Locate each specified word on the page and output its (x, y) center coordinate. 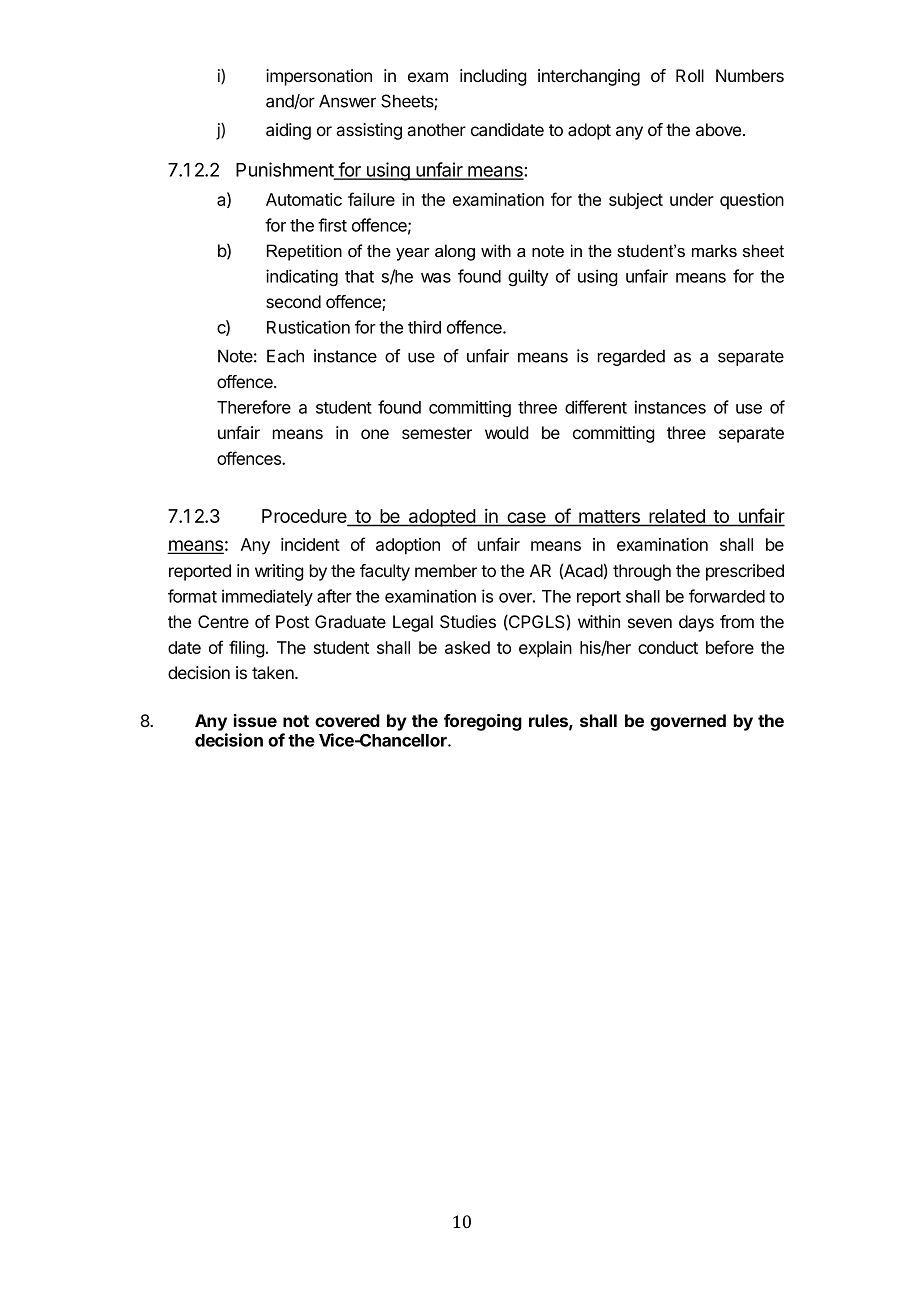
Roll (690, 75)
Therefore (254, 407)
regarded (631, 357)
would (506, 432)
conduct (668, 647)
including (493, 77)
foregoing (483, 722)
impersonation (319, 77)
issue (255, 720)
